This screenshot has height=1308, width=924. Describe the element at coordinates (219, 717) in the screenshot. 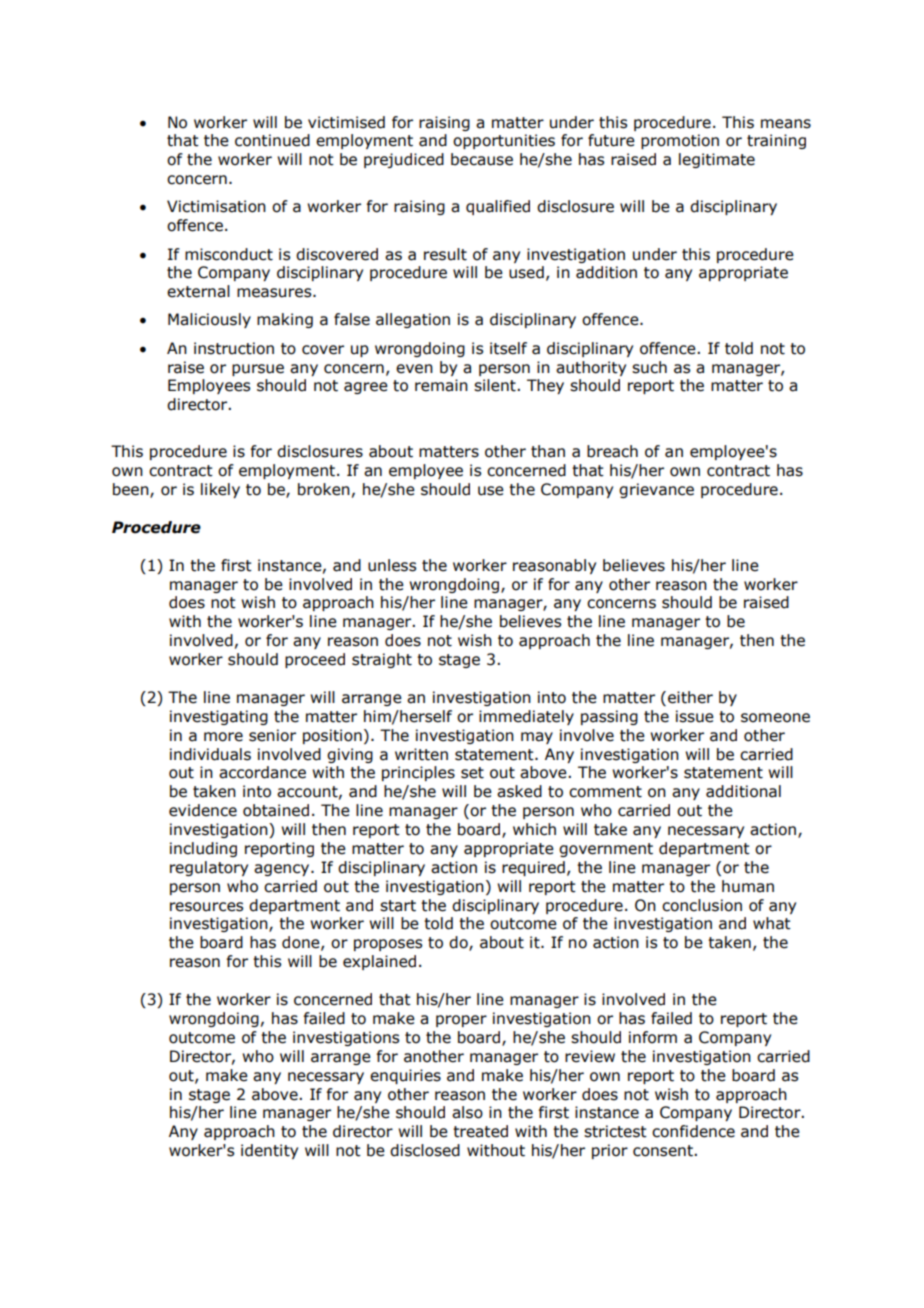

I see `investigating` at that location.
